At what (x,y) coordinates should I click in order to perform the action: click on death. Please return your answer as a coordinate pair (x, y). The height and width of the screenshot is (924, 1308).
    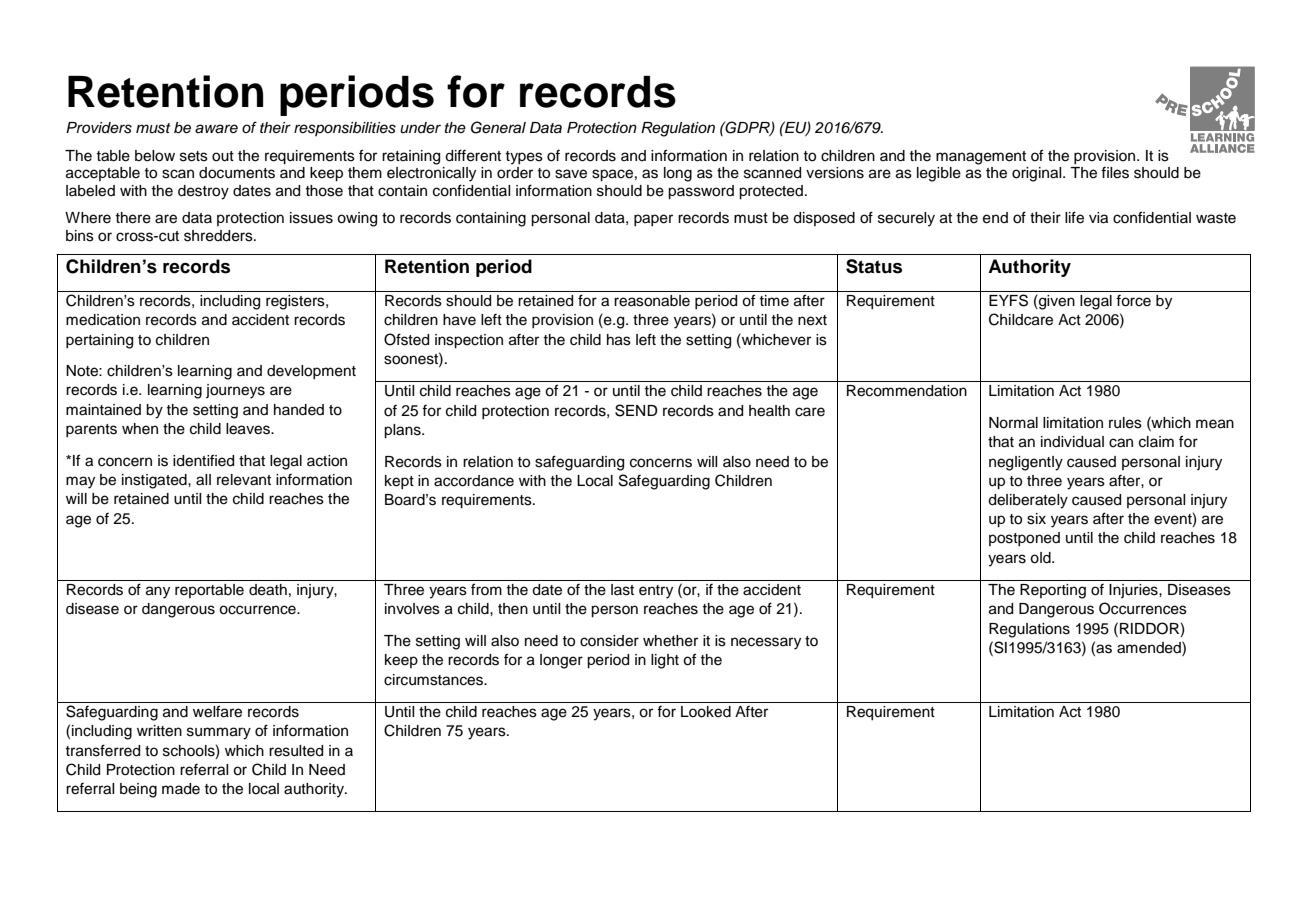
    Looking at the image, I should click on (268, 590).
